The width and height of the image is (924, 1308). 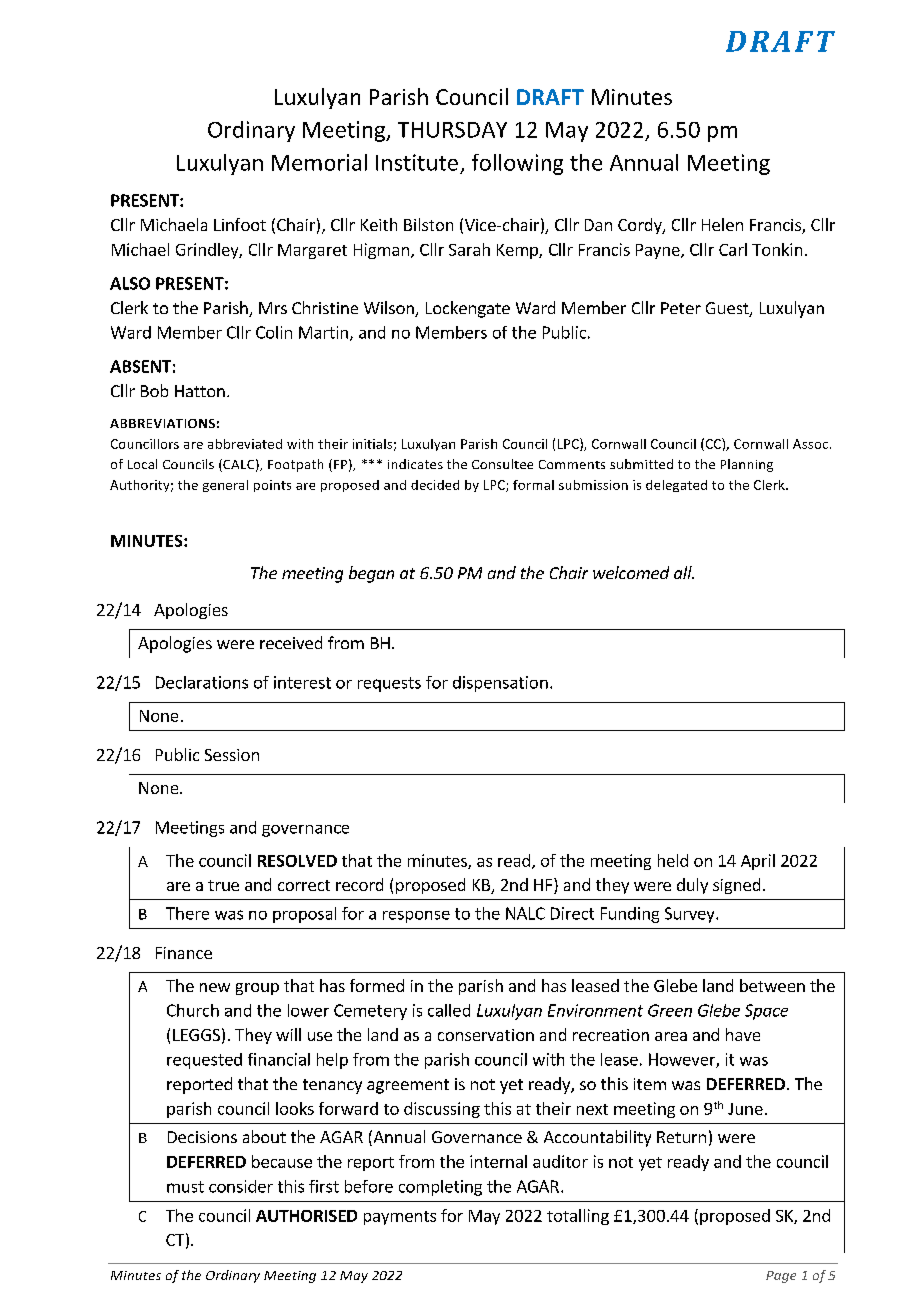 I want to click on Page, so click(x=781, y=1277).
